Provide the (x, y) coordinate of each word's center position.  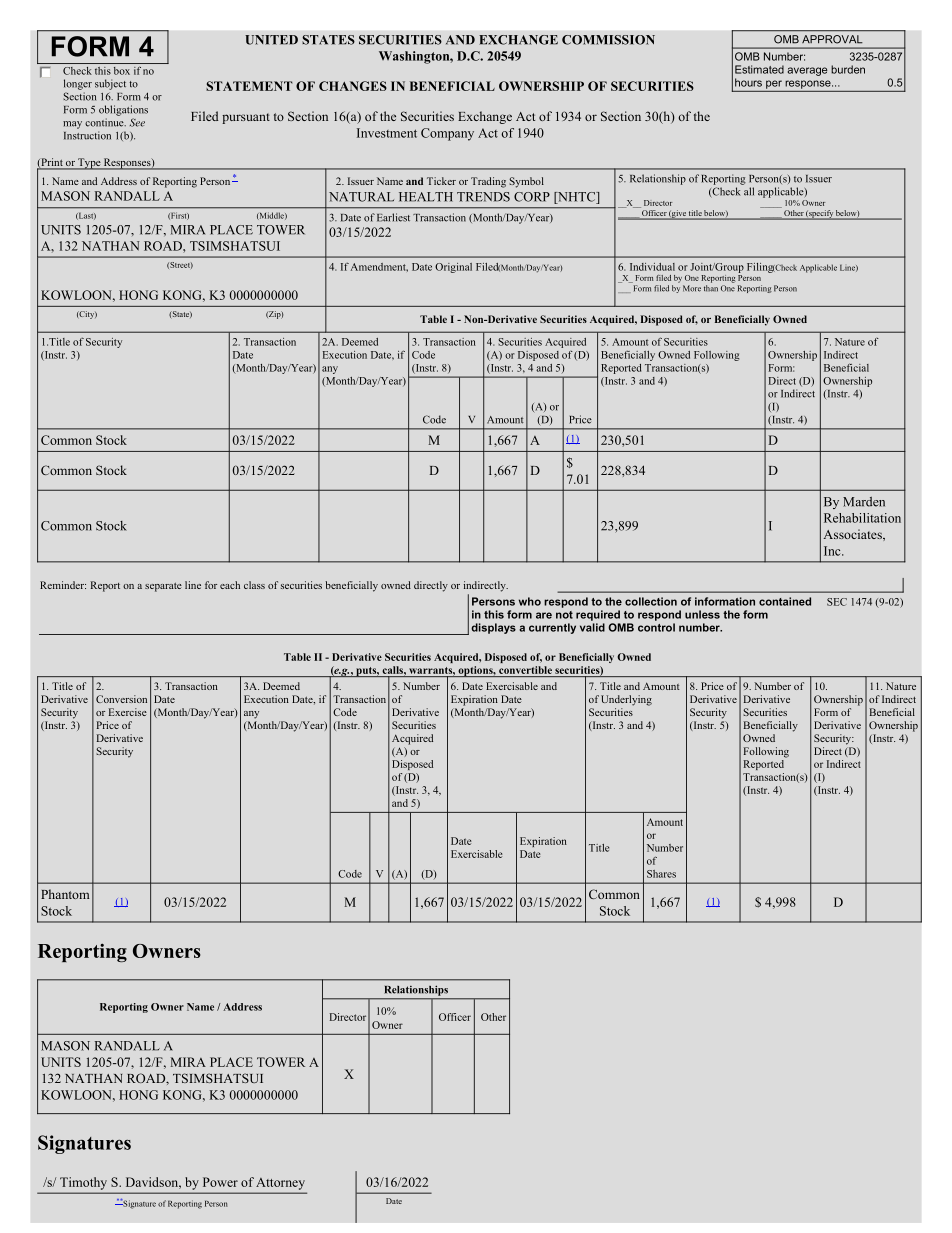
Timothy (83, 1183)
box (122, 71)
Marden (864, 502)
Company (447, 134)
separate (163, 587)
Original (453, 268)
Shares (661, 874)
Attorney (281, 1184)
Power (220, 1182)
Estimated (759, 69)
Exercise (128, 712)
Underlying (626, 700)
